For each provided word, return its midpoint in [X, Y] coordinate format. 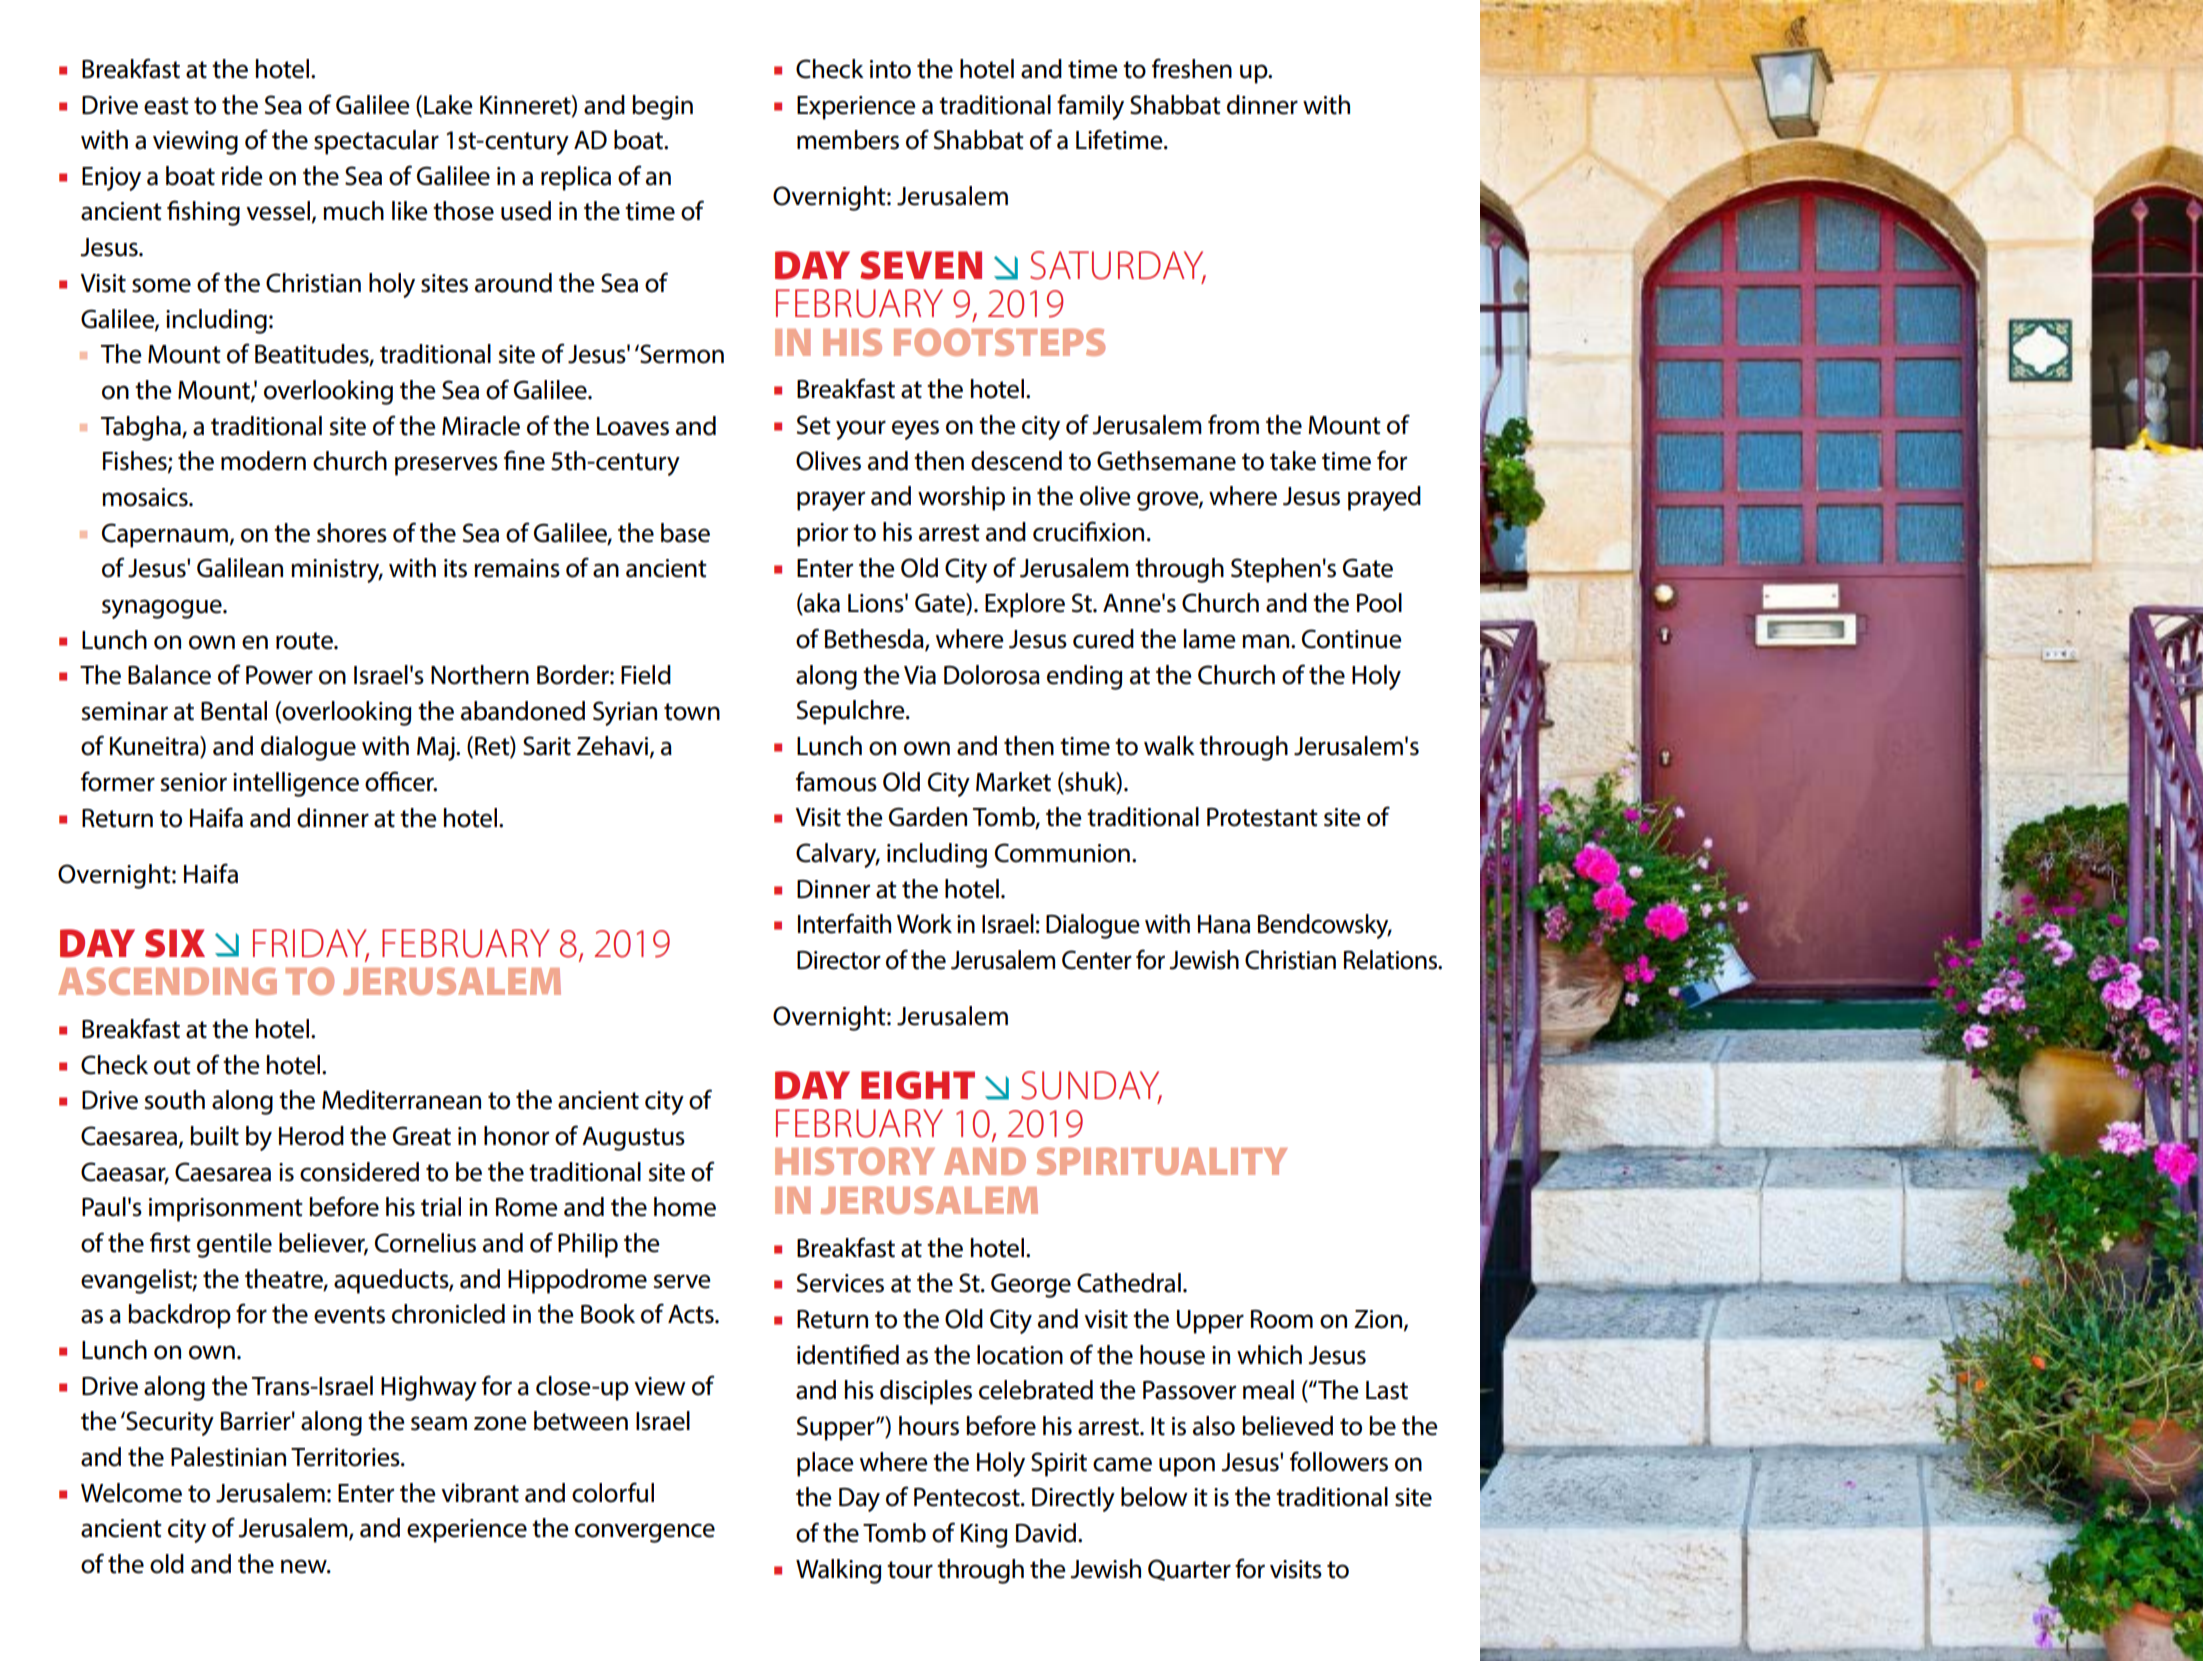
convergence [645, 1533]
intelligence [296, 784]
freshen [1192, 68]
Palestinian [228, 1457]
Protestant [1262, 817]
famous [836, 781]
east [166, 106]
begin [662, 107]
